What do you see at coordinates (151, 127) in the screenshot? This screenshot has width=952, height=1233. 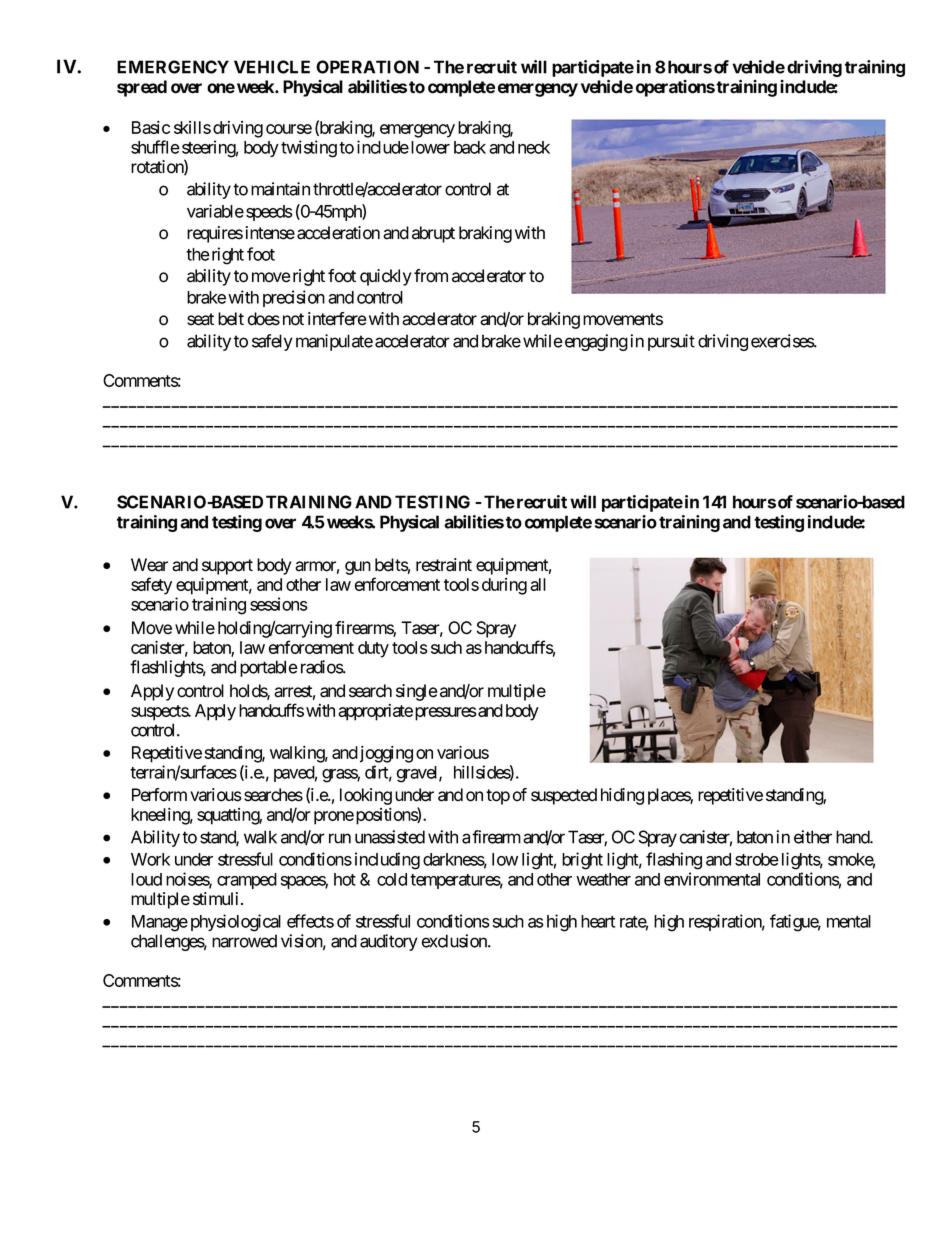 I see `Basic` at bounding box center [151, 127].
